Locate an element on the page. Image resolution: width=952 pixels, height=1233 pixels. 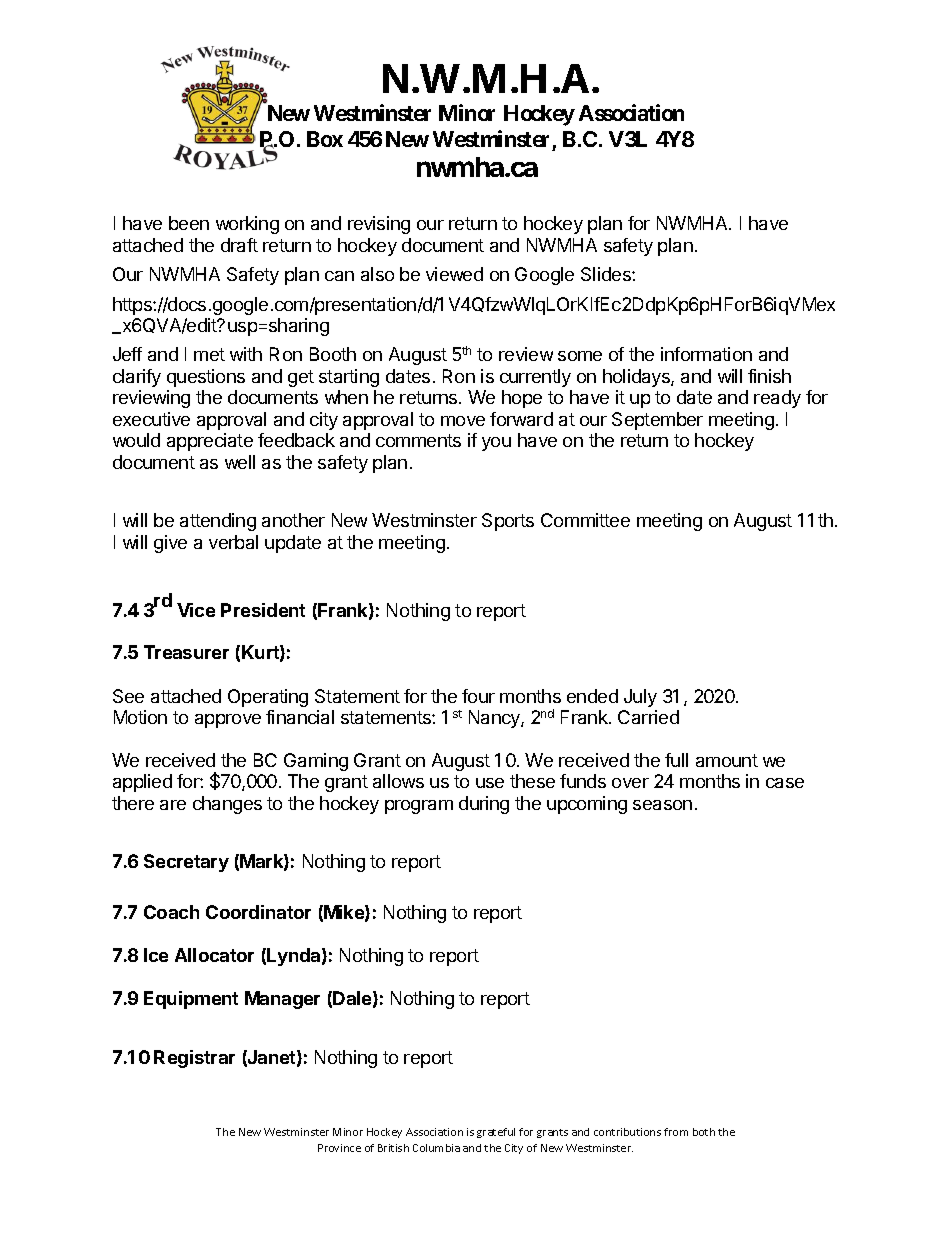
season is located at coordinates (662, 805).
